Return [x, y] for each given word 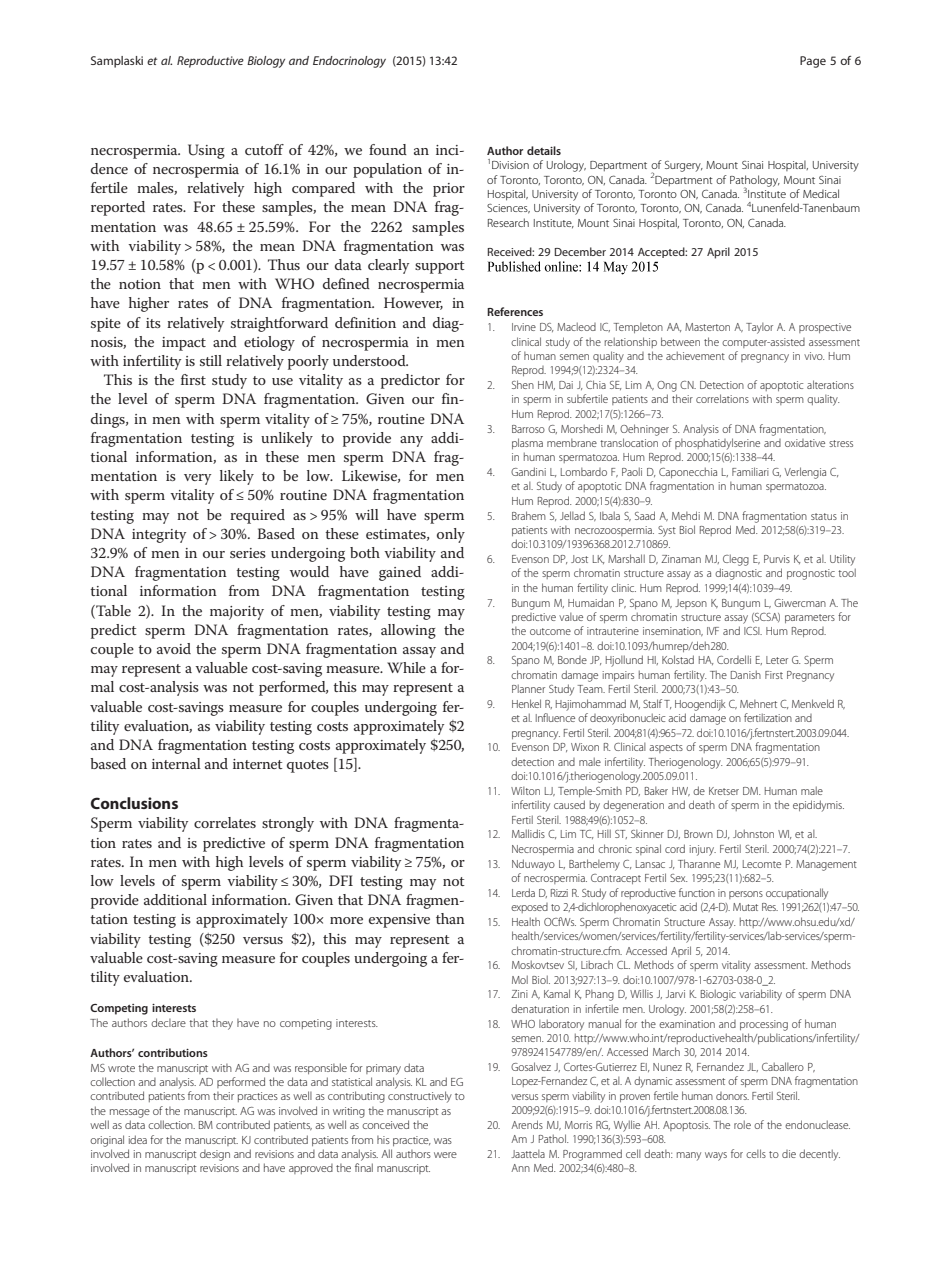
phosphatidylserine [717, 444]
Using [206, 151]
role [742, 1124]
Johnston [753, 833]
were [445, 1155]
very [197, 479]
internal [176, 763]
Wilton [525, 791]
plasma [527, 443]
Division [510, 165]
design [215, 1155]
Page [813, 62]
